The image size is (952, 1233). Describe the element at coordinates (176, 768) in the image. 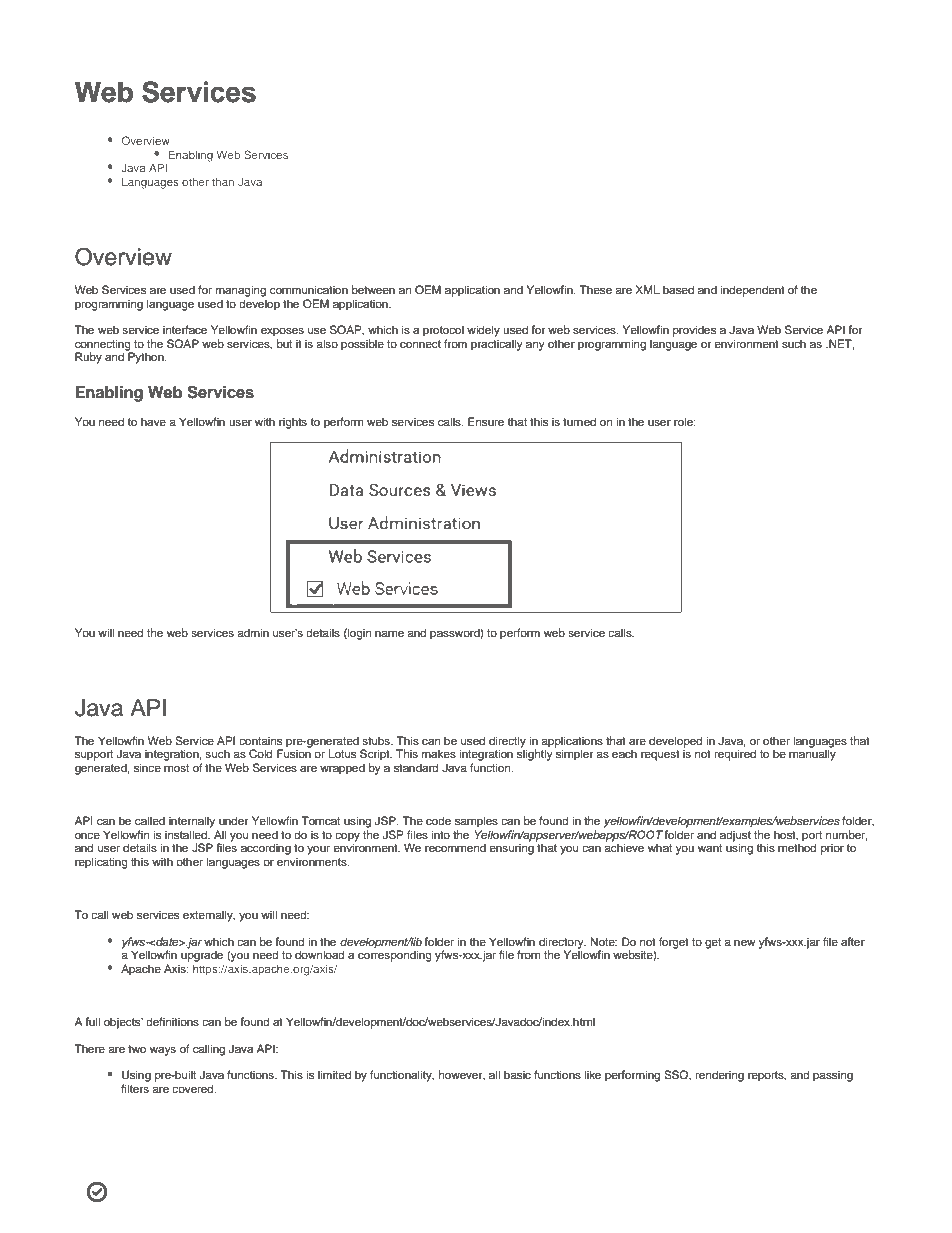

I see `most` at that location.
